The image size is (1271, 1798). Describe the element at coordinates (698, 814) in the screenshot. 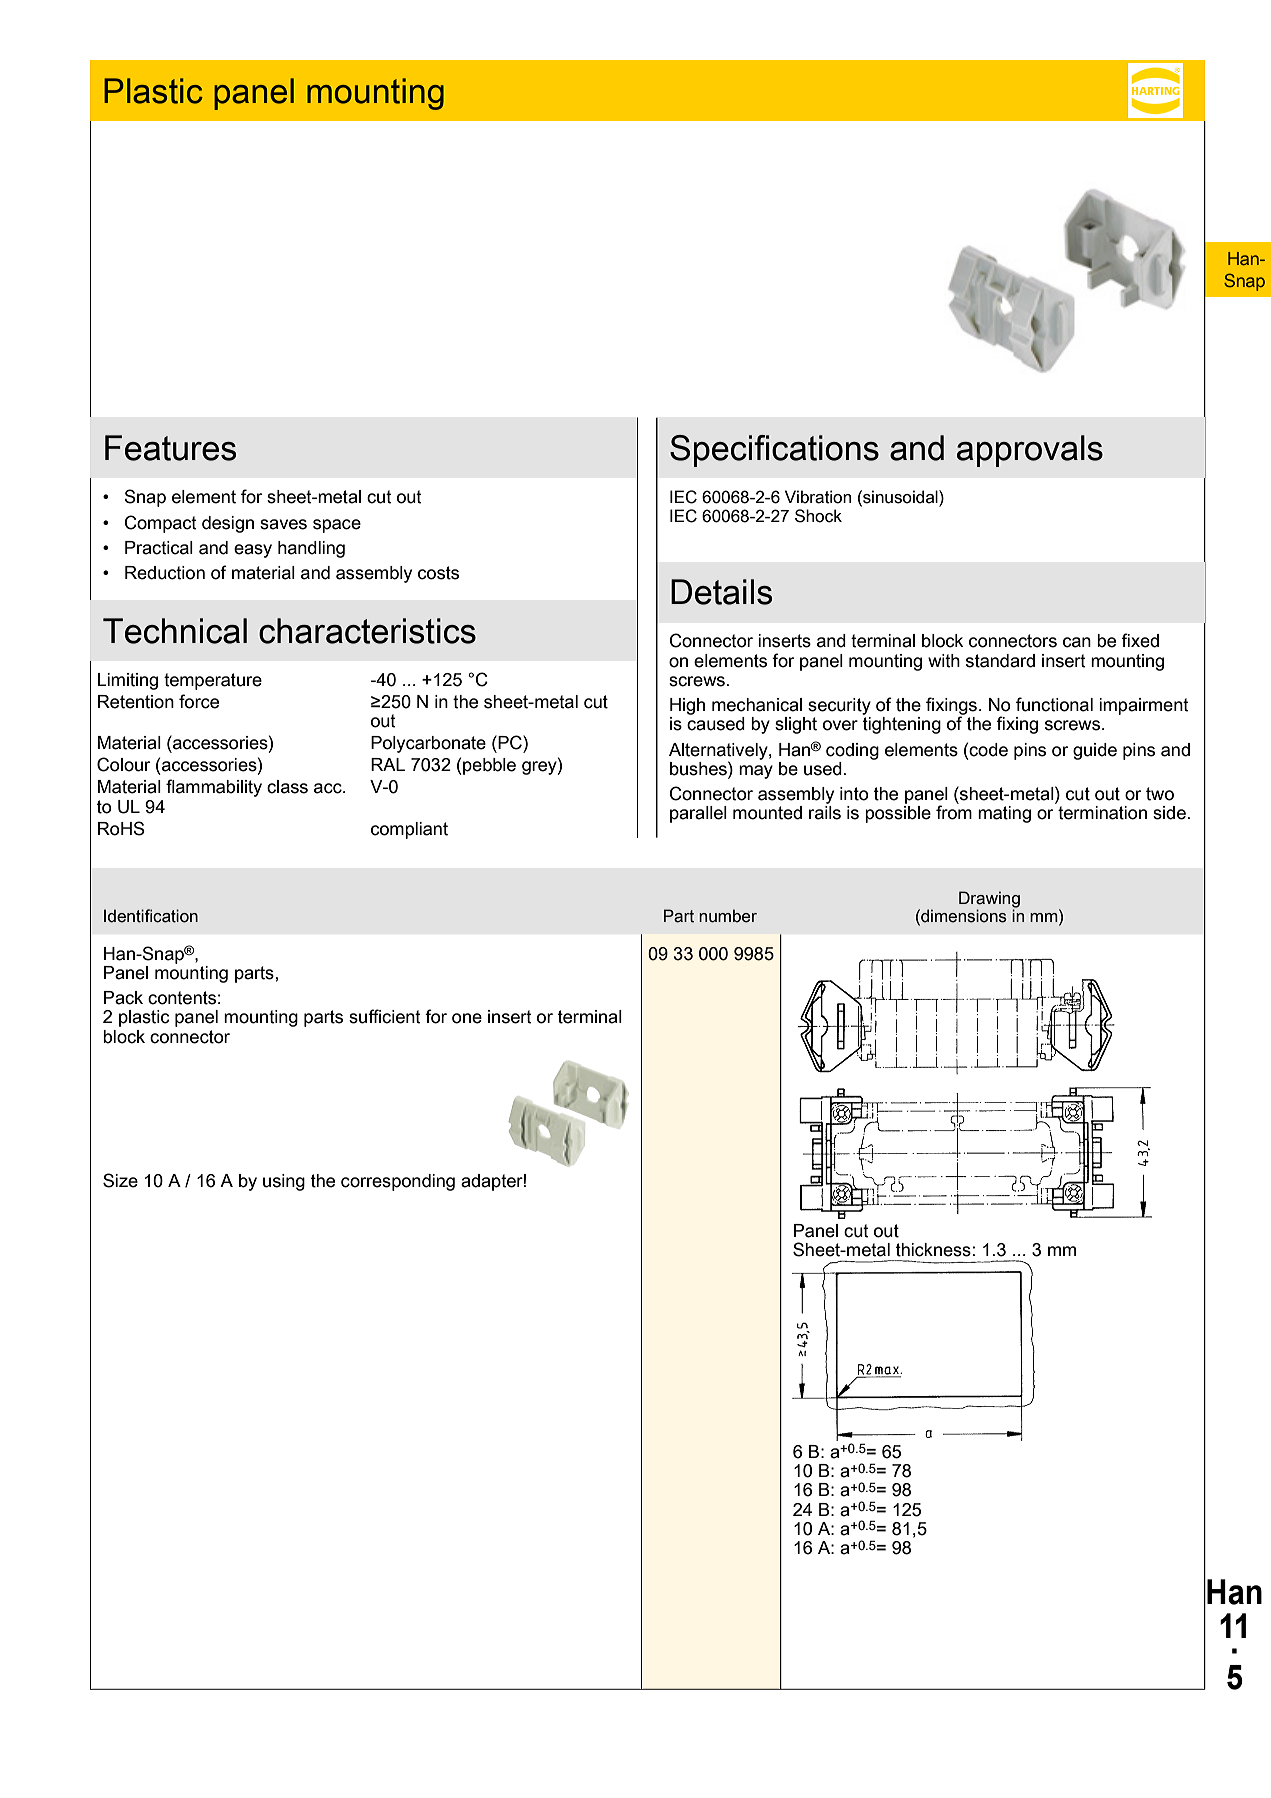

I see `parallel` at that location.
